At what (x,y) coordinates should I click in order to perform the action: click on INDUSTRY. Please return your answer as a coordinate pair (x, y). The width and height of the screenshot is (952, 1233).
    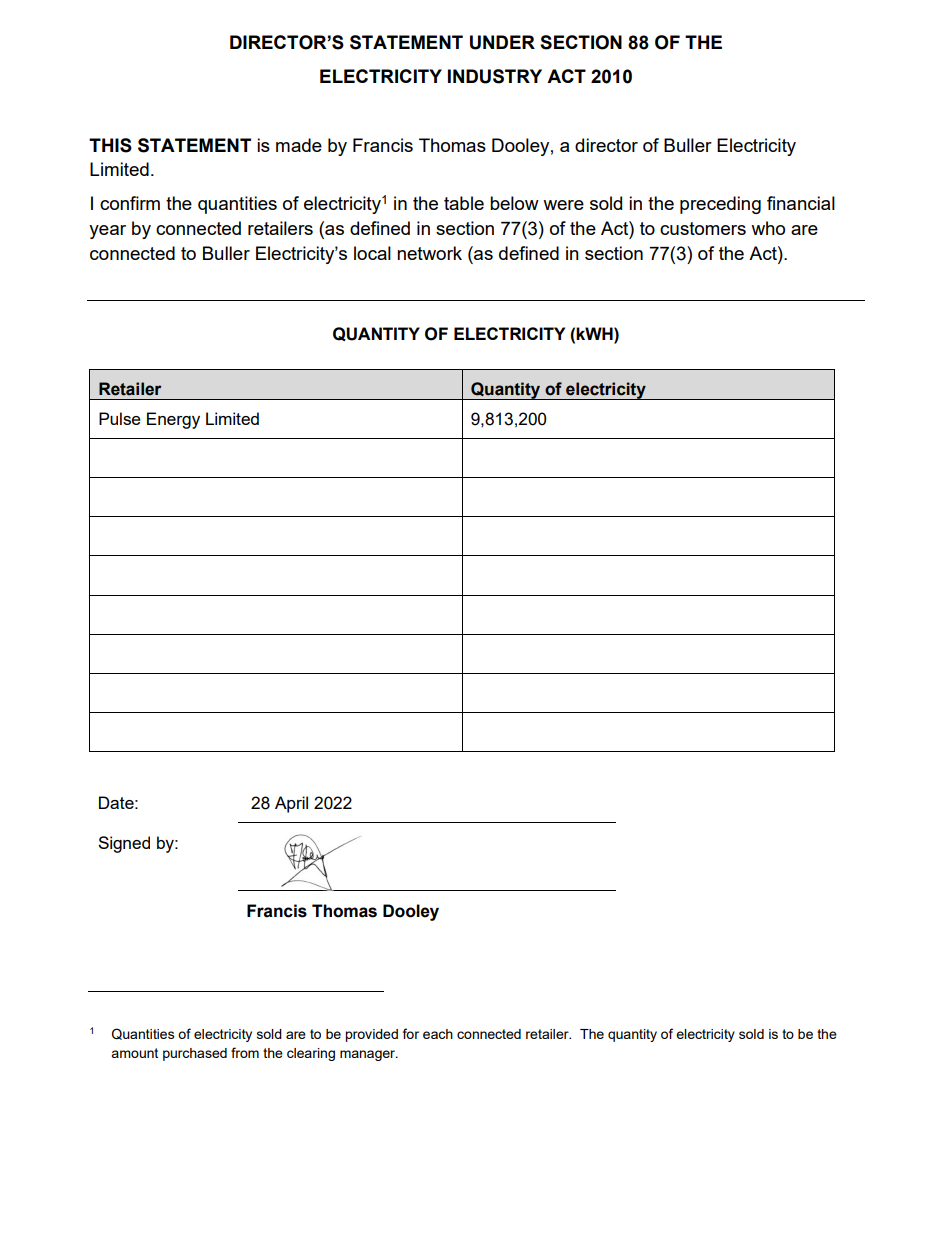
    Looking at the image, I should click on (495, 76).
